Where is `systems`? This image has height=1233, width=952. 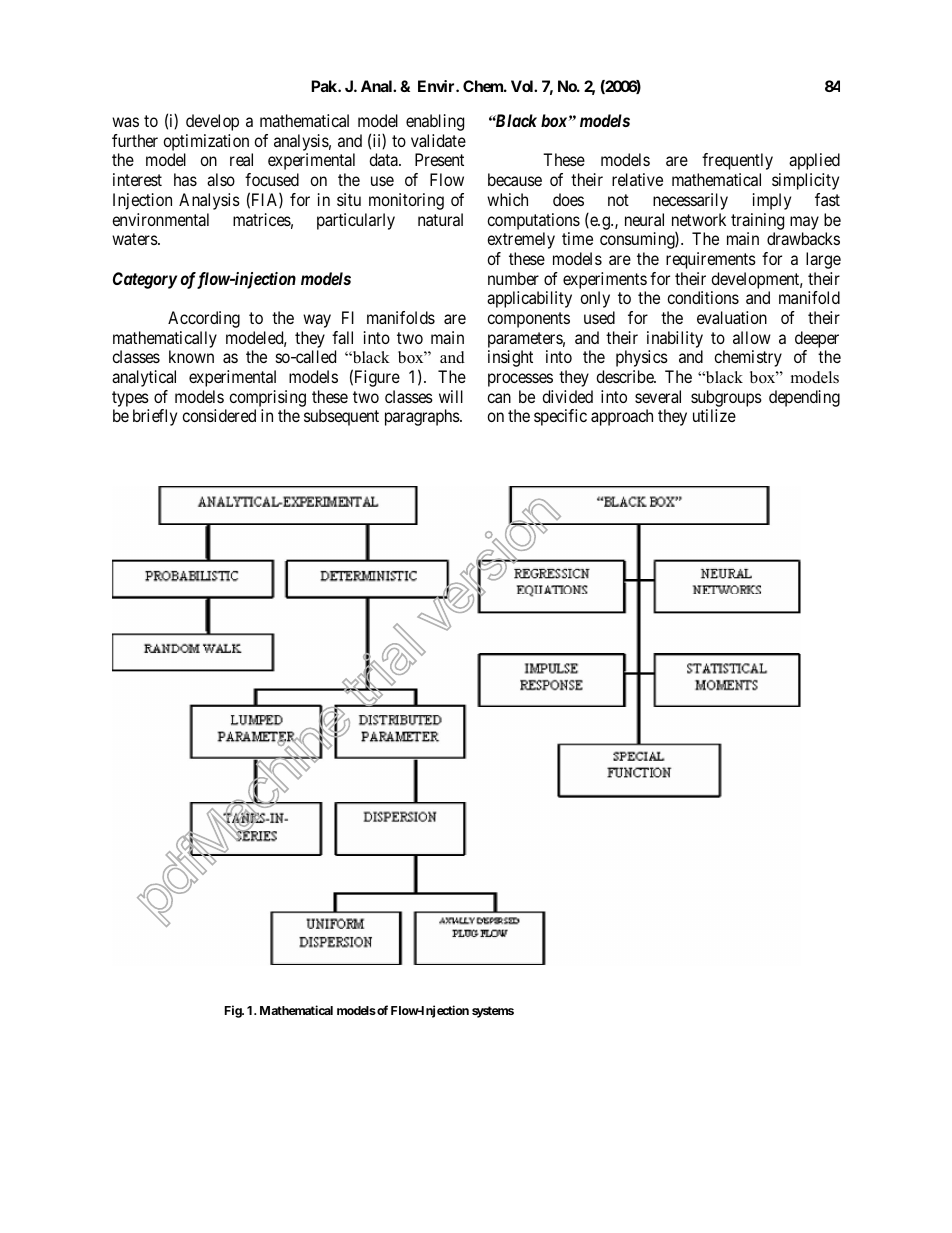
systems is located at coordinates (493, 1012).
